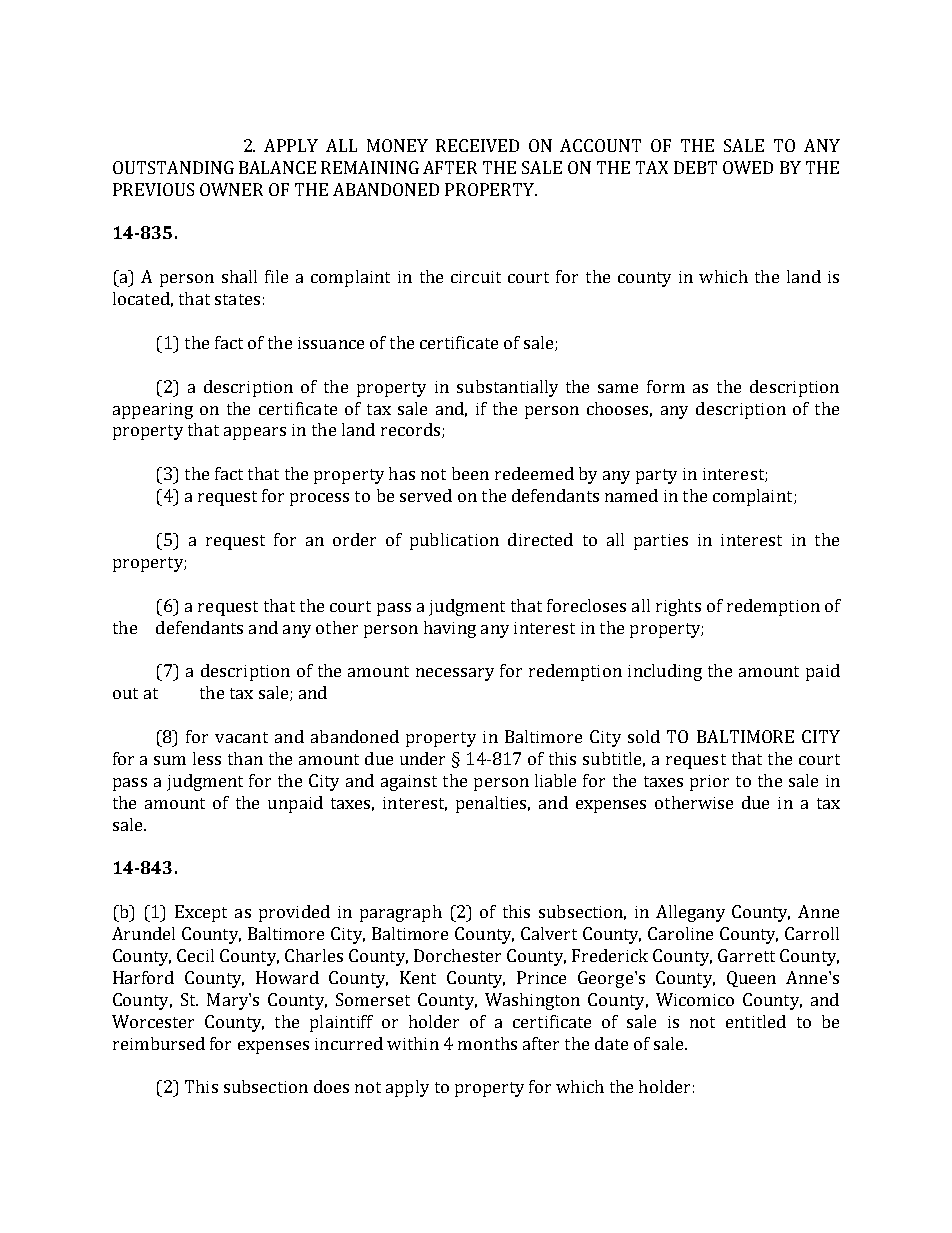 This document has height=1233, width=952. Describe the element at coordinates (748, 167) in the document. I see `OWED` at that location.
